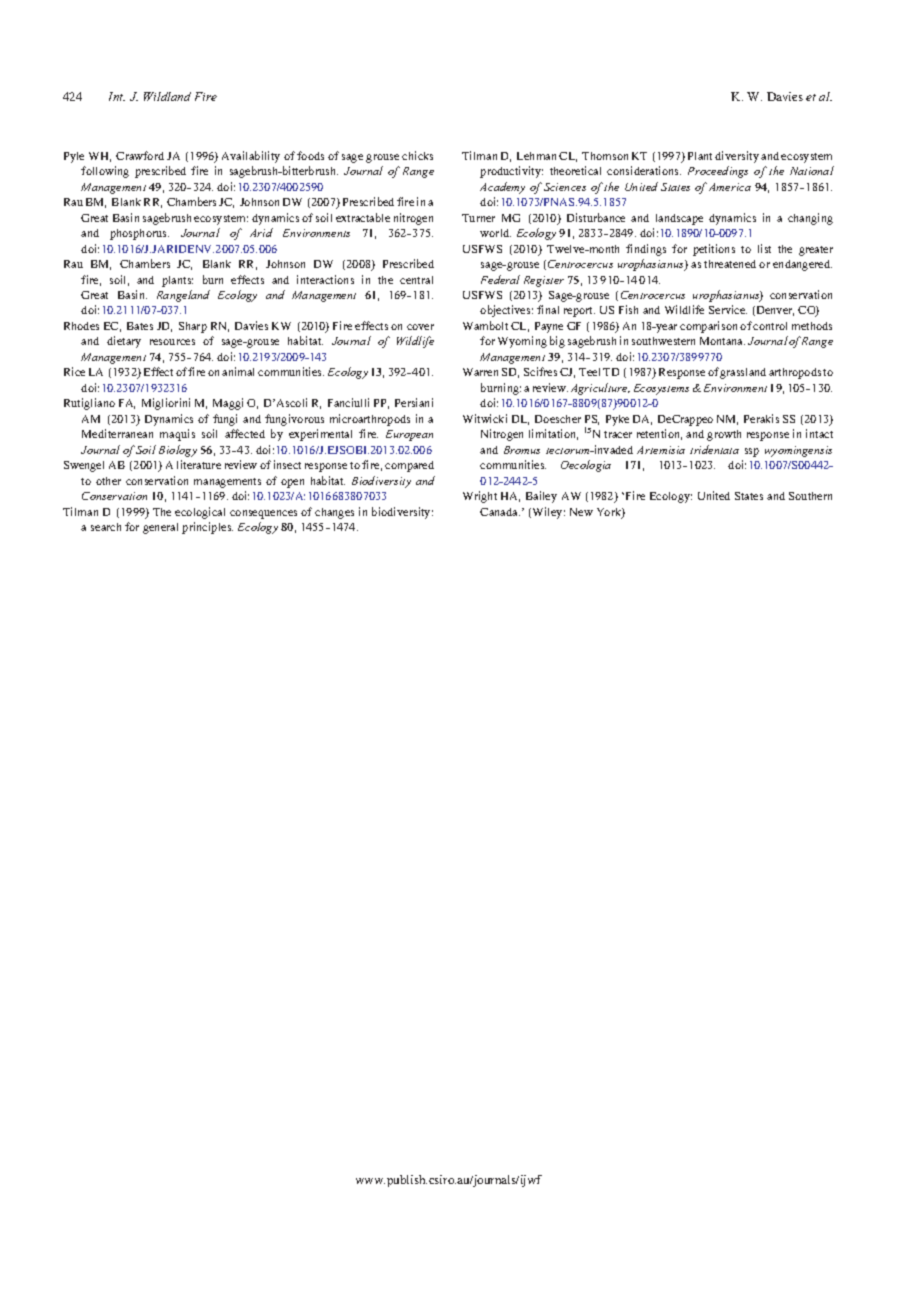 The image size is (924, 1308). I want to click on Proceedings, so click(718, 172).
